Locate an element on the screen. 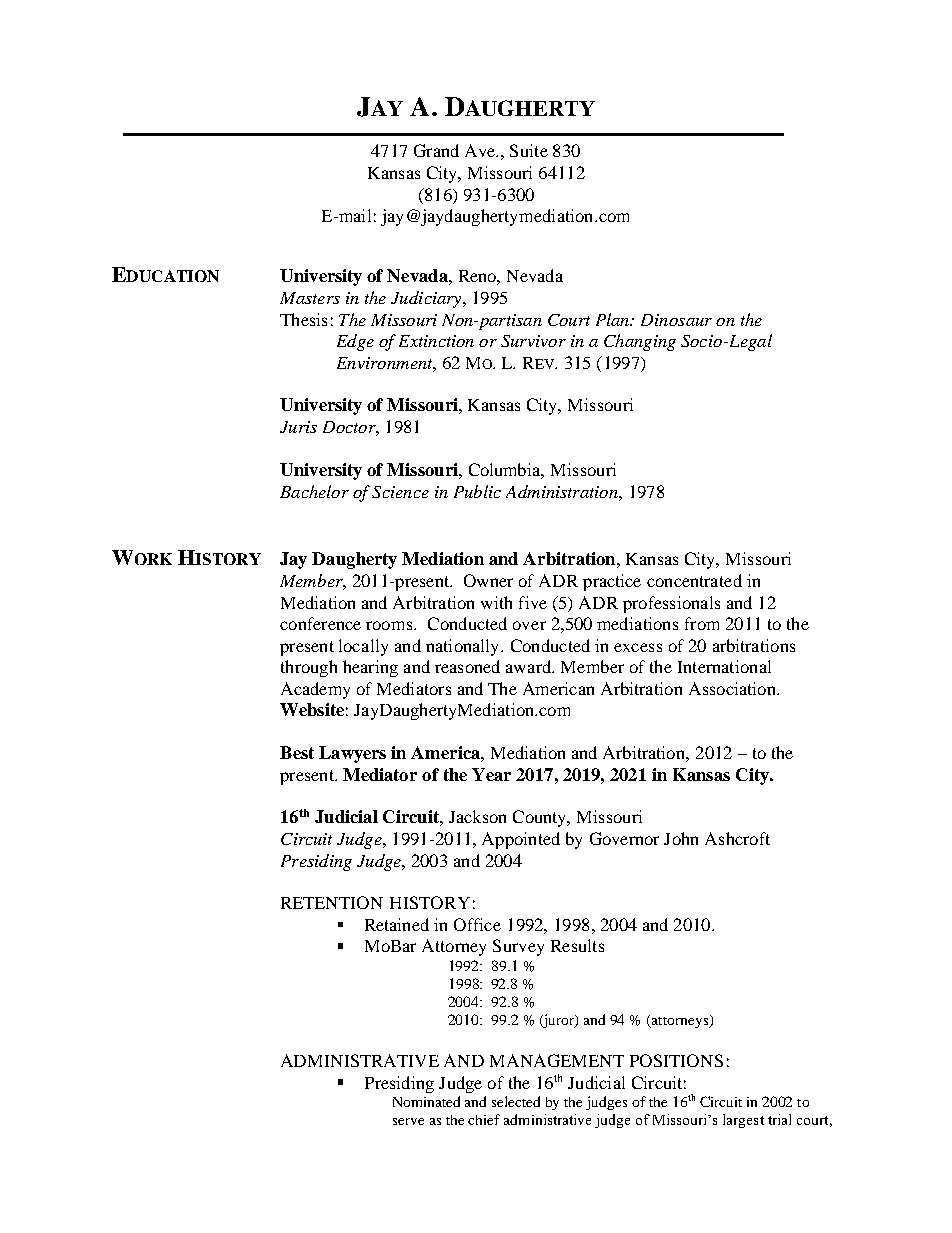  Lawyers is located at coordinates (352, 754).
